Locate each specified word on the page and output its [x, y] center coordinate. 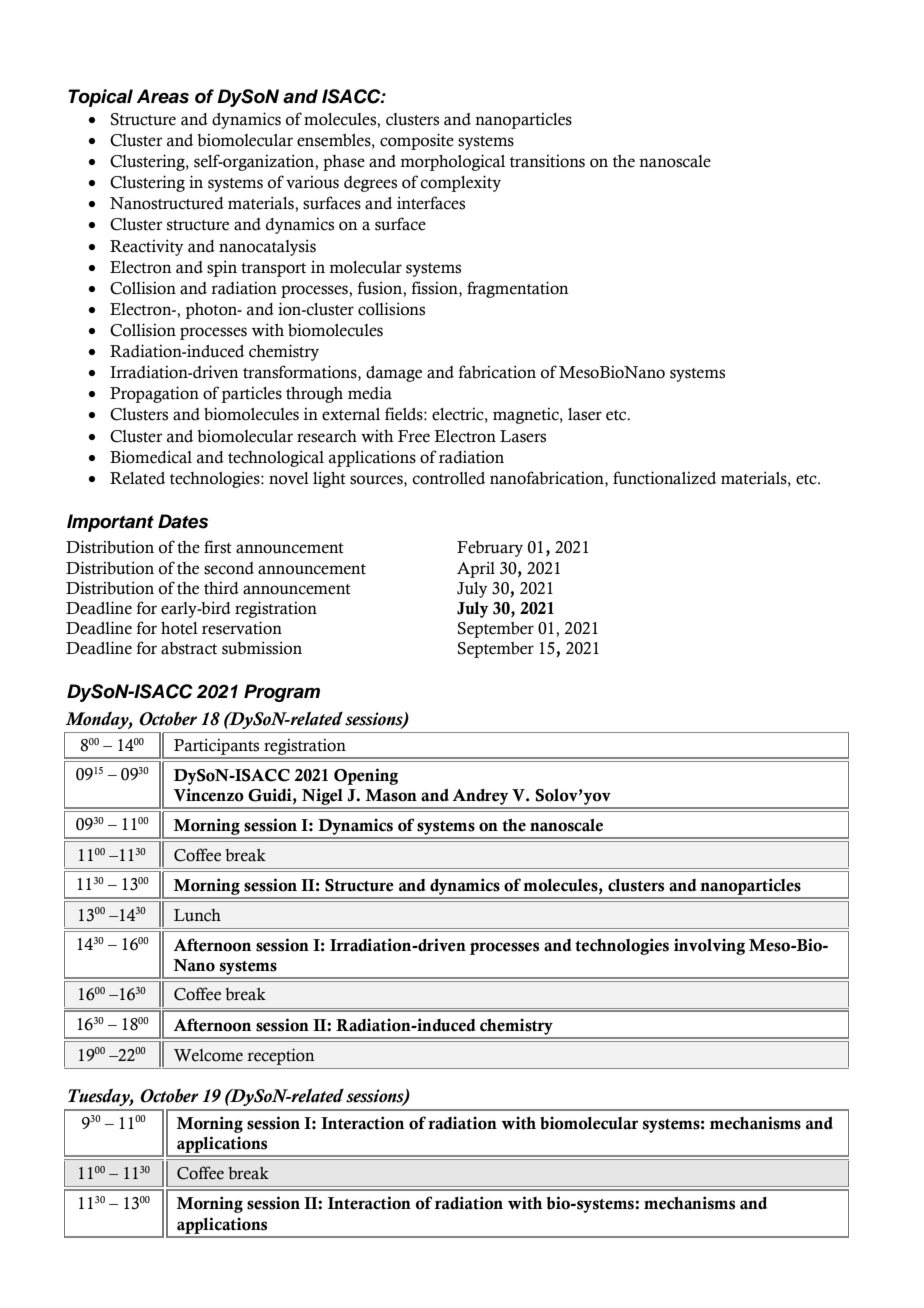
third [221, 588]
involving [709, 946]
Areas [163, 96]
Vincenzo [208, 795]
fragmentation [518, 289]
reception [281, 1056]
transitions [547, 161]
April [476, 569]
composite [417, 141]
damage [394, 374]
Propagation [154, 394]
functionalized [664, 478]
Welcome [208, 1055]
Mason [391, 795]
